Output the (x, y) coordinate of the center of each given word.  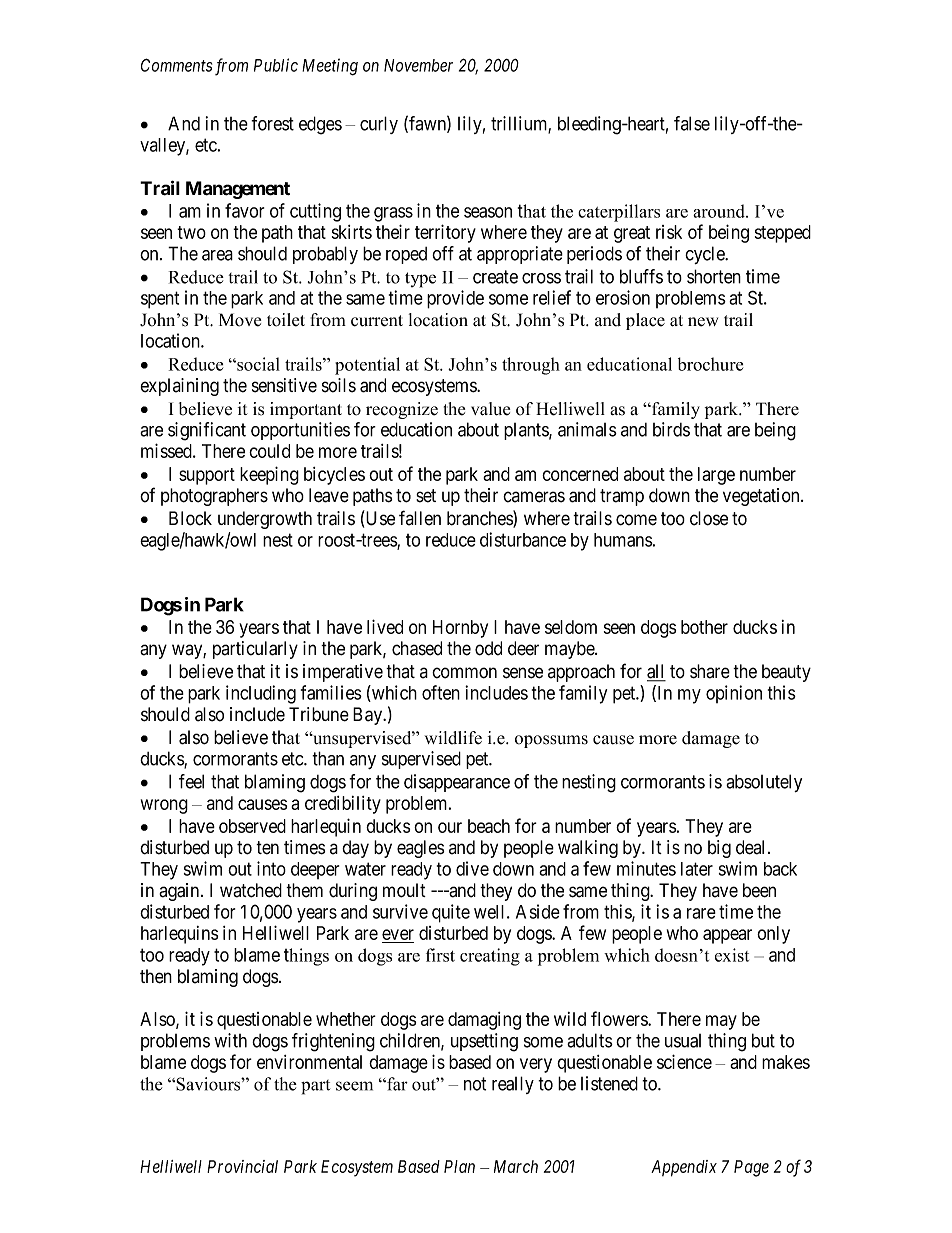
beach (489, 826)
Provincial (242, 1166)
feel (191, 781)
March (516, 1166)
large (716, 476)
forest (272, 123)
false (692, 123)
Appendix (684, 1168)
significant (207, 431)
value (490, 409)
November (418, 65)
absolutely (764, 783)
